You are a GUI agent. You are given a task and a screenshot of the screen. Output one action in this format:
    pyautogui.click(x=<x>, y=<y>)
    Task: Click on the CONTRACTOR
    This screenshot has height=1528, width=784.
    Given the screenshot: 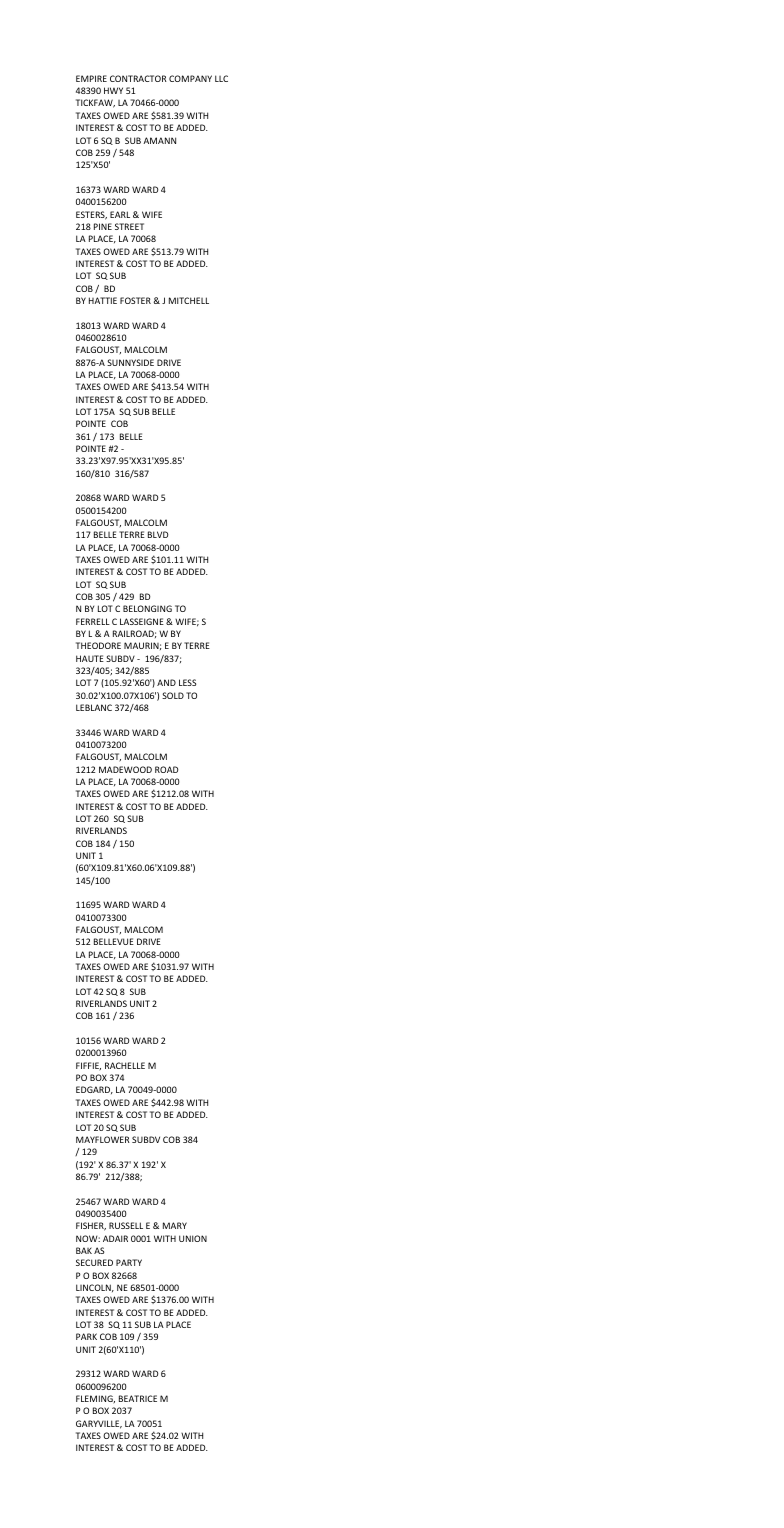 What is the action you would take?
    pyautogui.click(x=138, y=78)
